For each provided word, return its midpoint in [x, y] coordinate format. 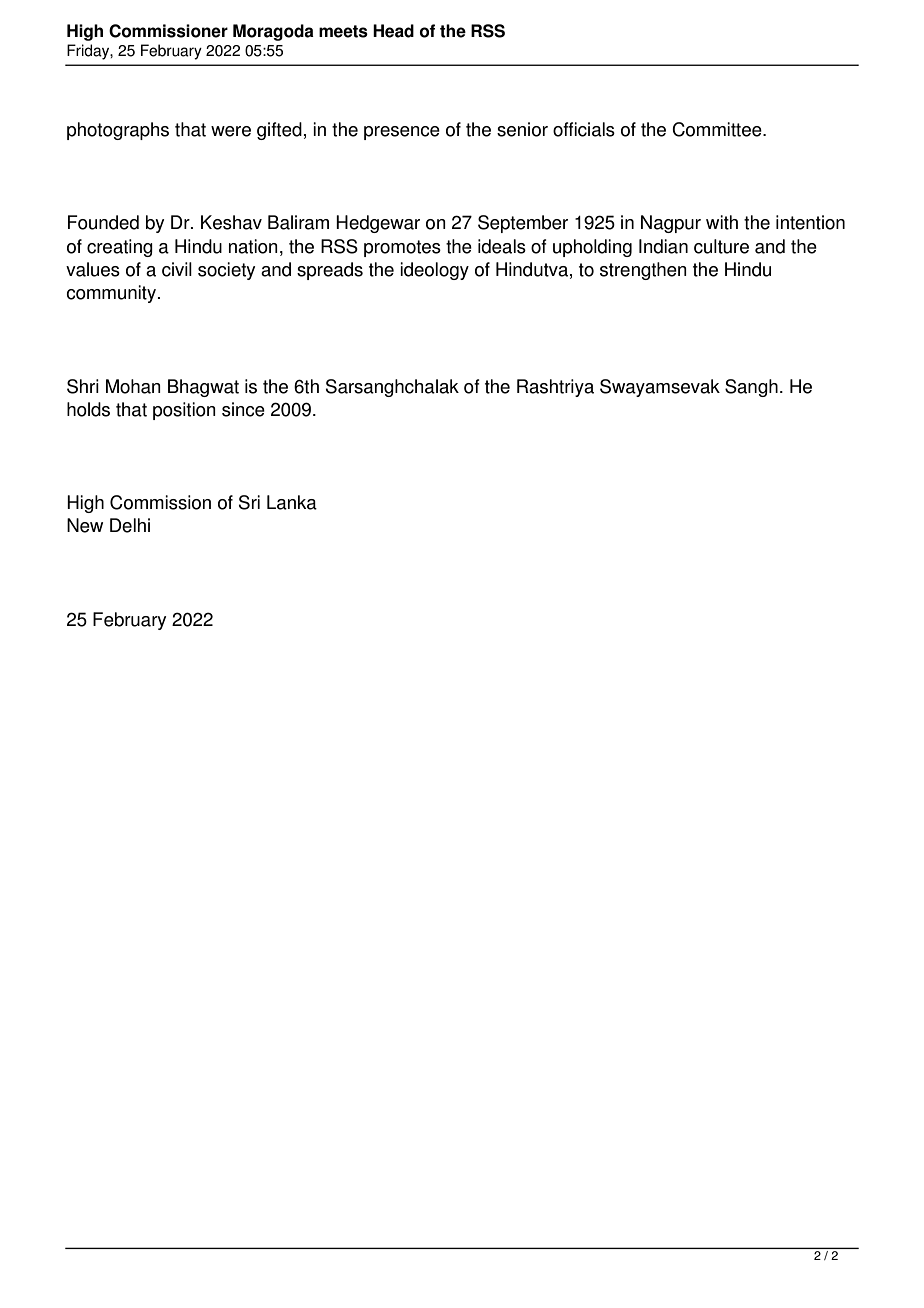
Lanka [292, 502]
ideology [434, 271]
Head [393, 31]
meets [343, 31]
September [523, 224]
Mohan [133, 386]
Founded [103, 222]
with [722, 222]
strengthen [643, 271]
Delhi [130, 525]
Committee [718, 129]
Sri [249, 502]
